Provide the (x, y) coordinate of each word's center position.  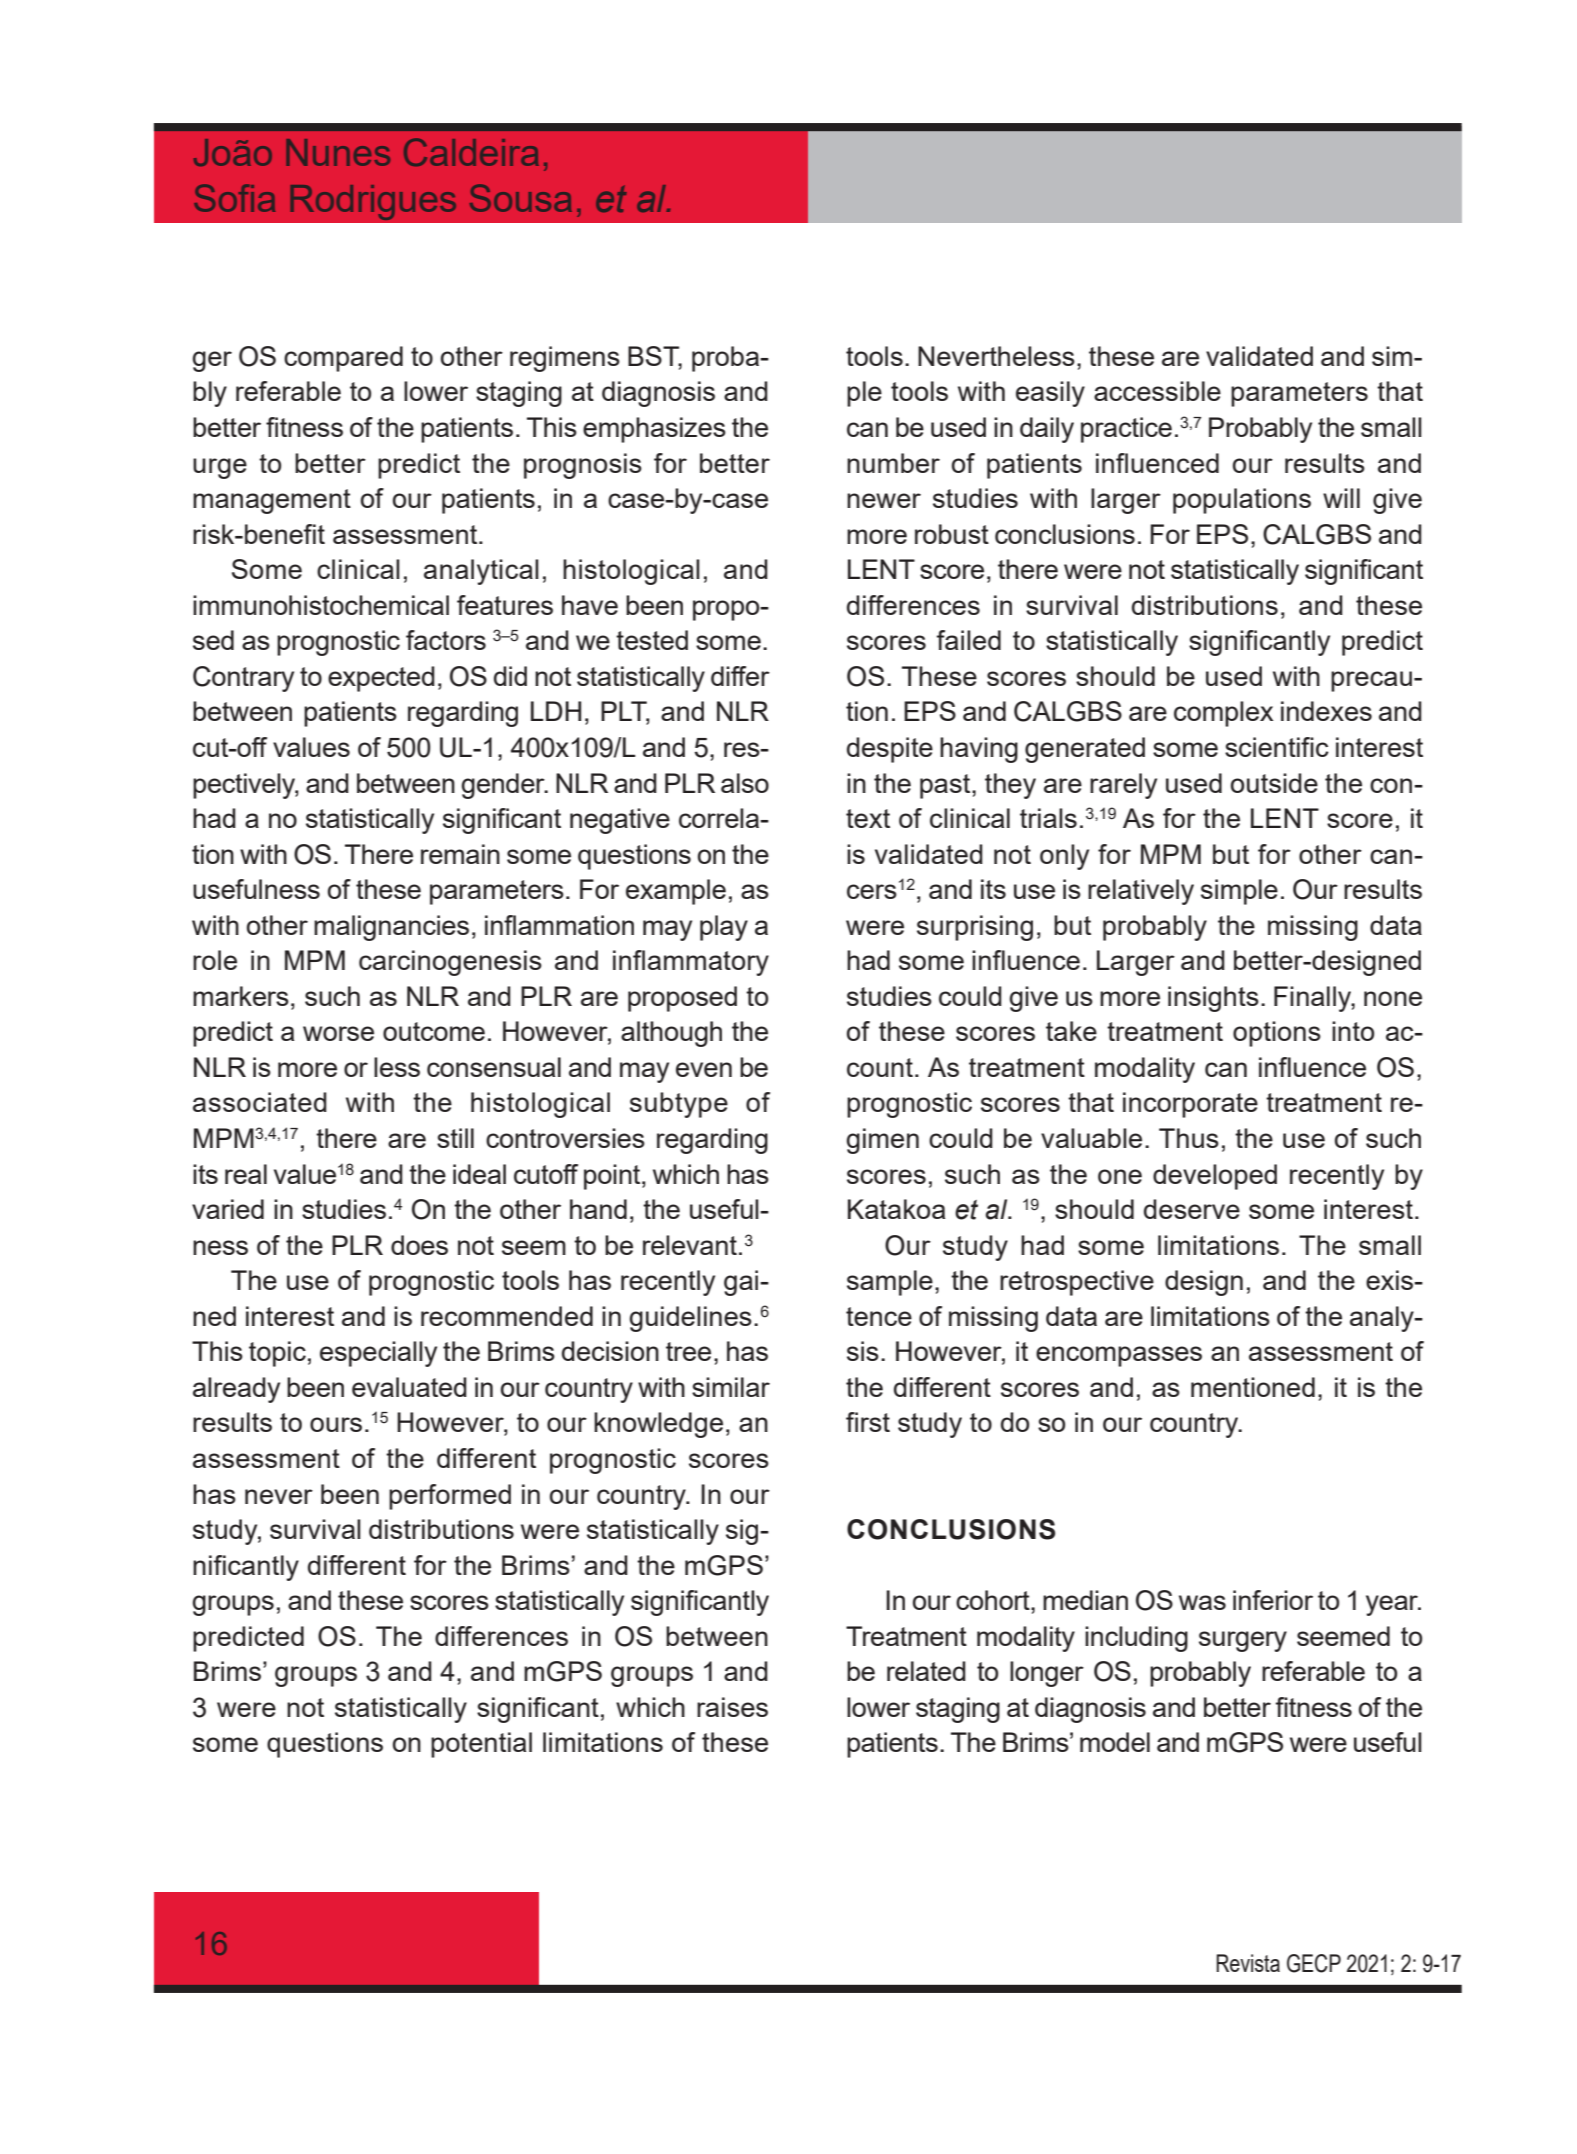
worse (338, 1033)
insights (1213, 999)
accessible (1157, 391)
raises (732, 1707)
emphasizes (654, 430)
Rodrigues (373, 202)
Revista (1248, 1963)
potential (481, 1745)
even (704, 1069)
